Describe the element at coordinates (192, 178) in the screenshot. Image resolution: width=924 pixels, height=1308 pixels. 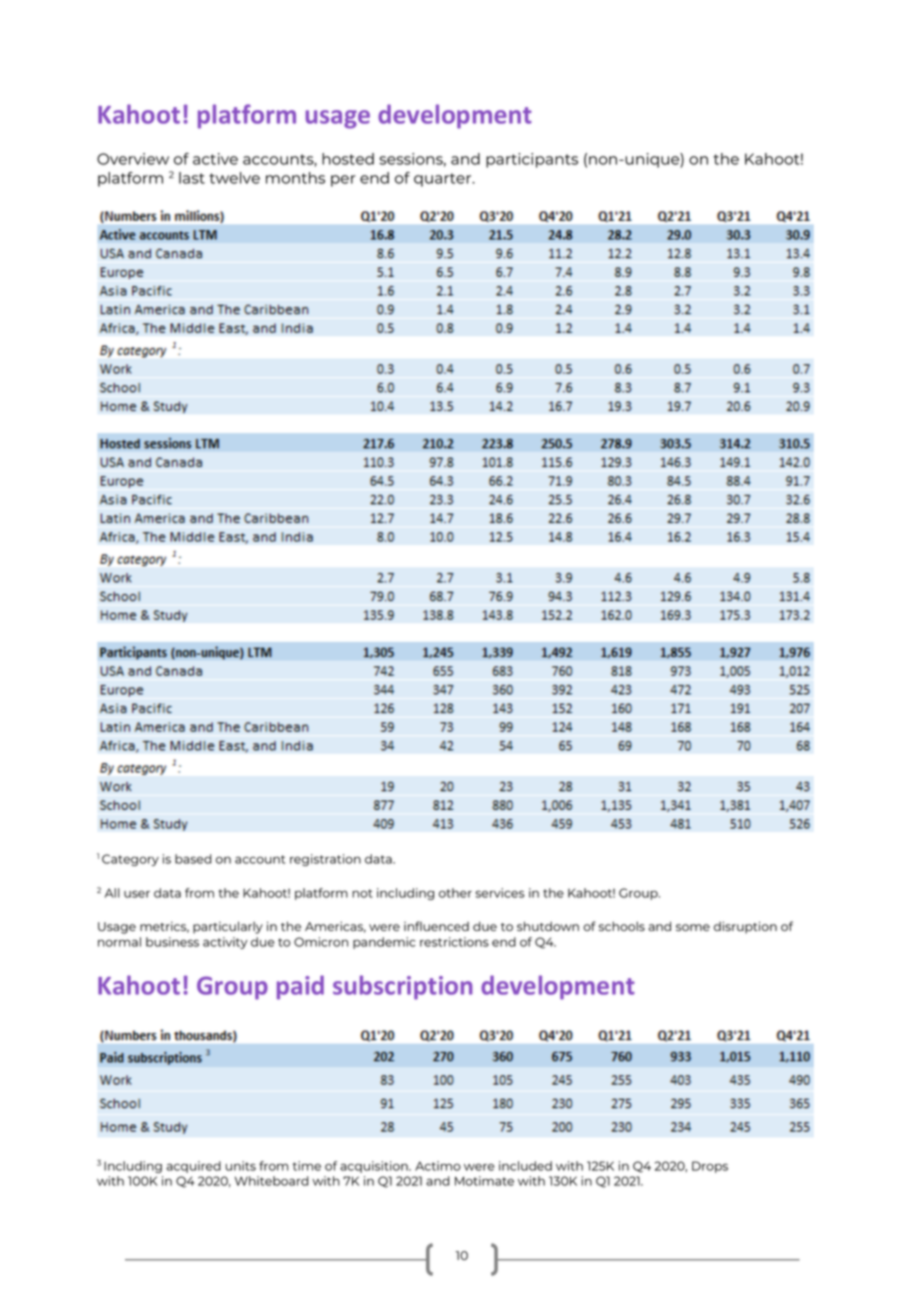
I see `last` at that location.
